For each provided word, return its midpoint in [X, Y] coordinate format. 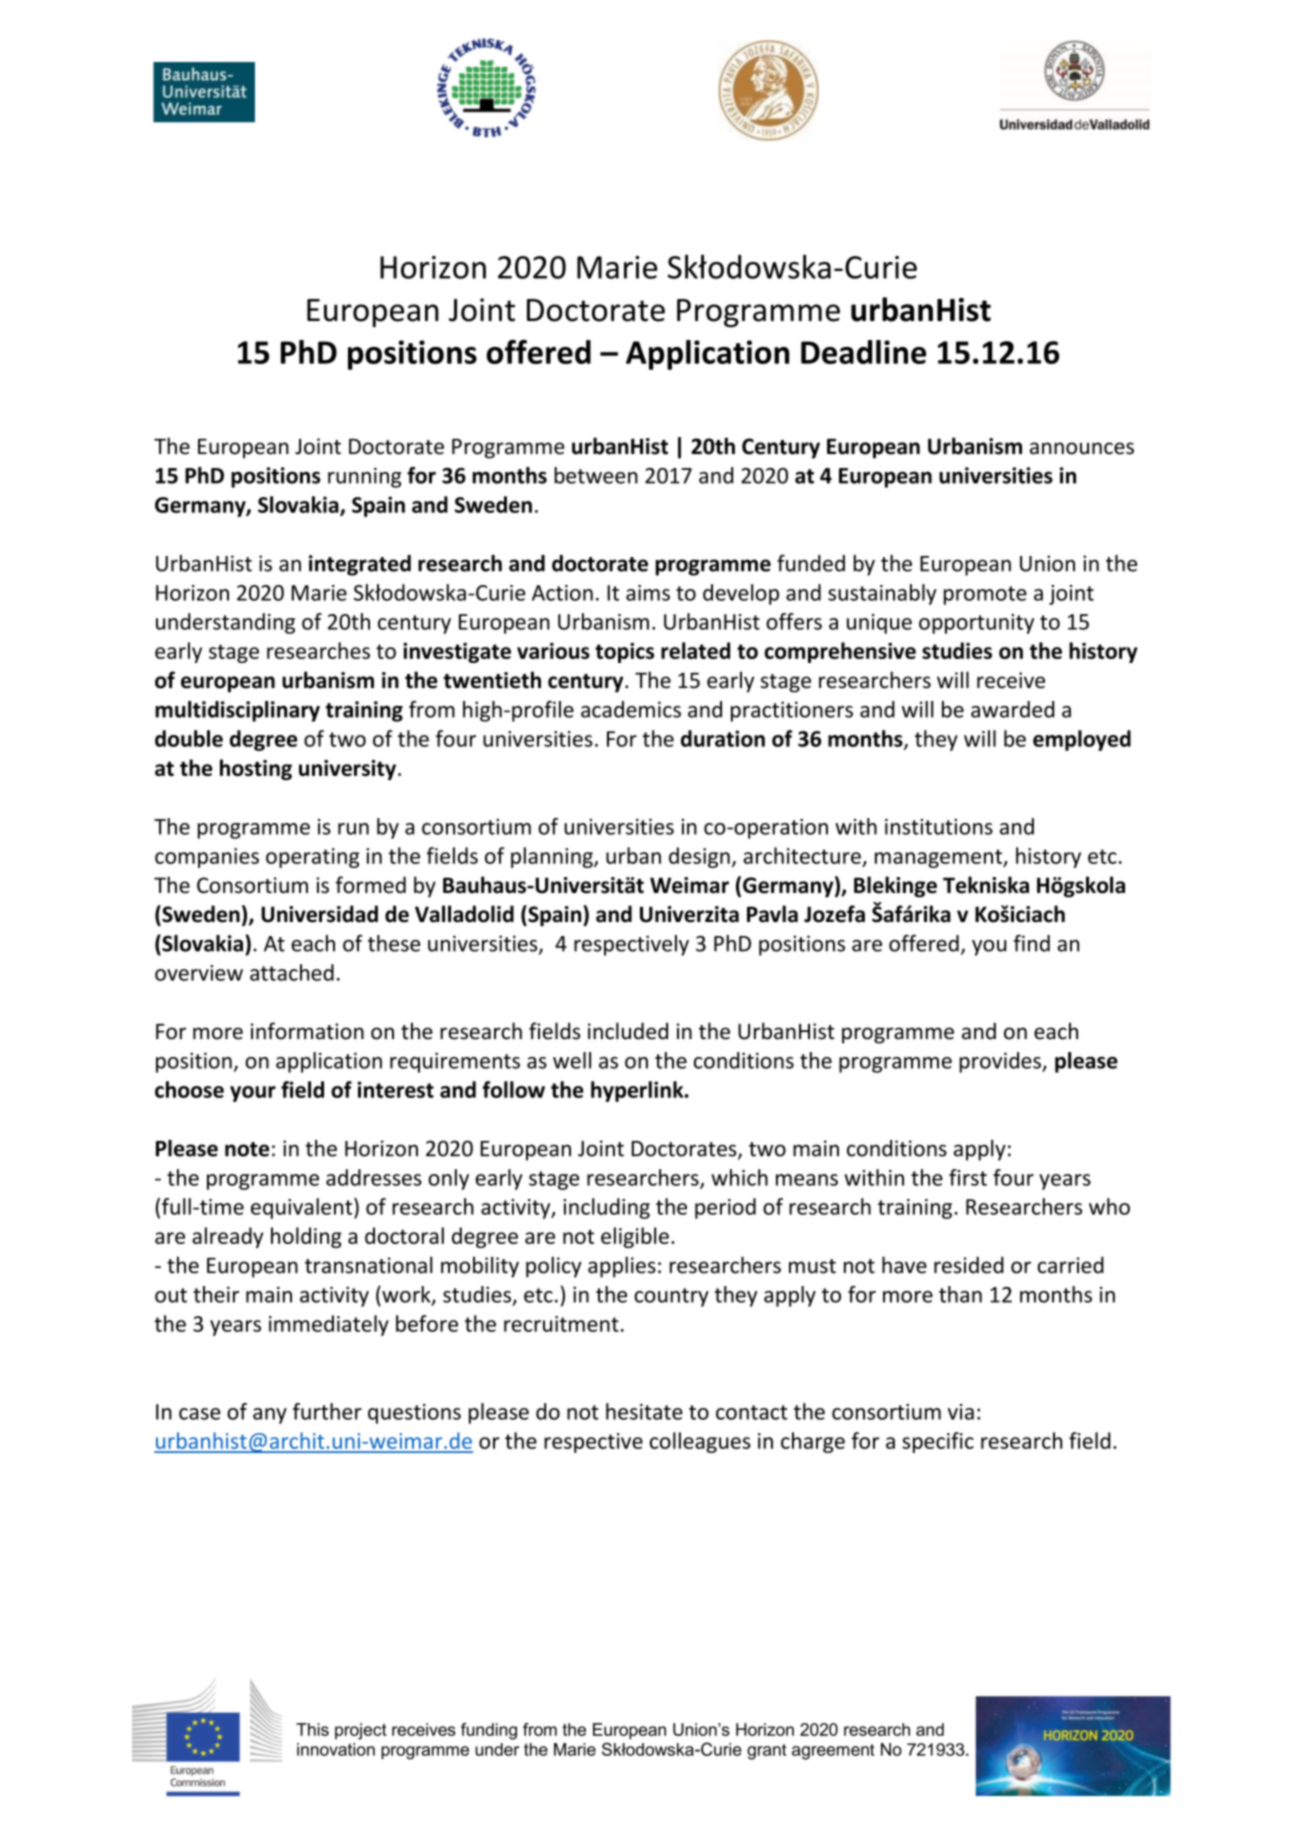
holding [306, 1237]
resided [969, 1265]
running [364, 477]
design [699, 857]
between [596, 475]
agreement [833, 1752]
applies [622, 1267]
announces [1082, 448]
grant [766, 1752]
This [312, 1729]
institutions [939, 827]
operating [312, 858]
